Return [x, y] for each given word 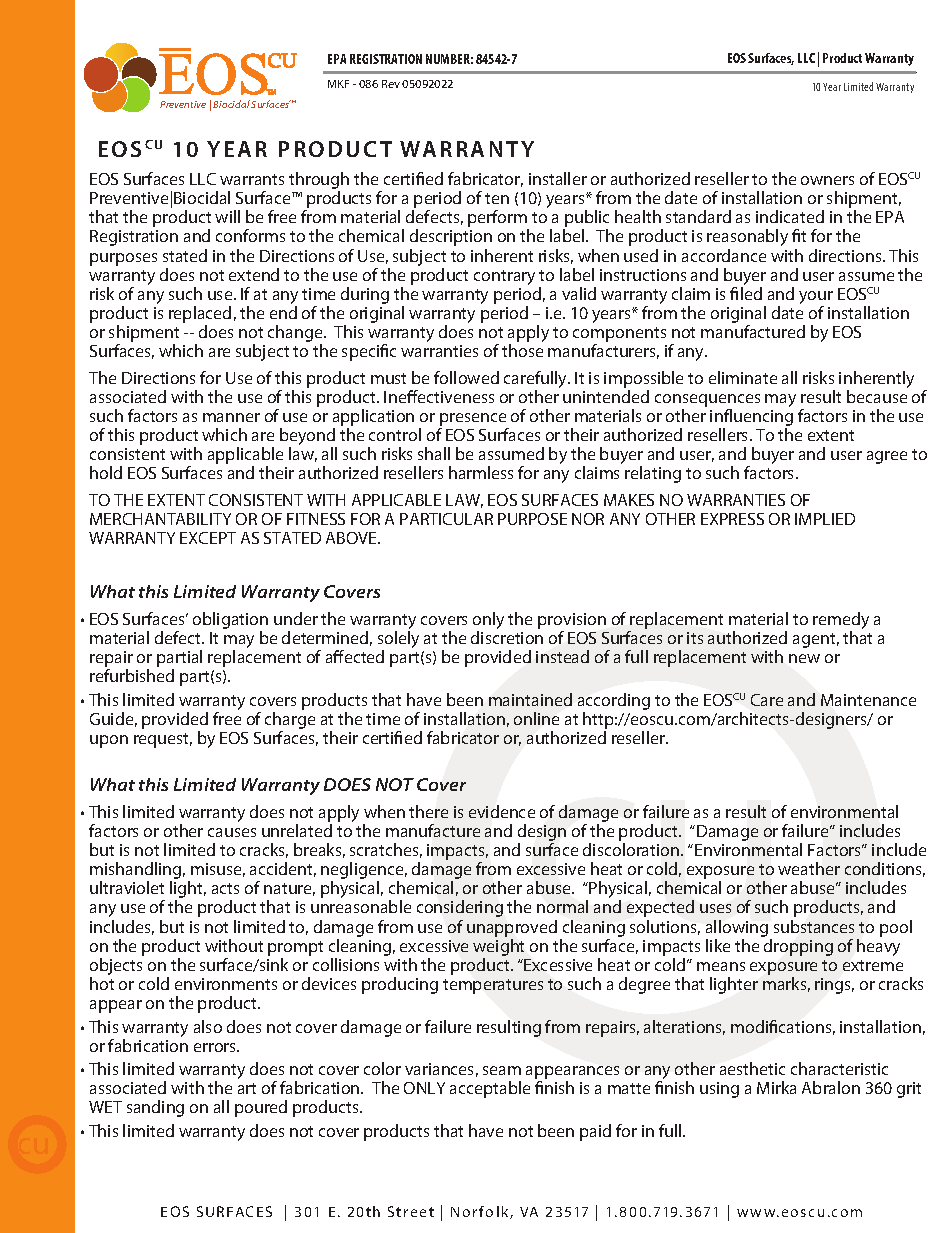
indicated [790, 216]
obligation [230, 620]
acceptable [490, 1089]
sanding [155, 1108]
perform [498, 220]
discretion [507, 637]
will [227, 216]
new [804, 658]
